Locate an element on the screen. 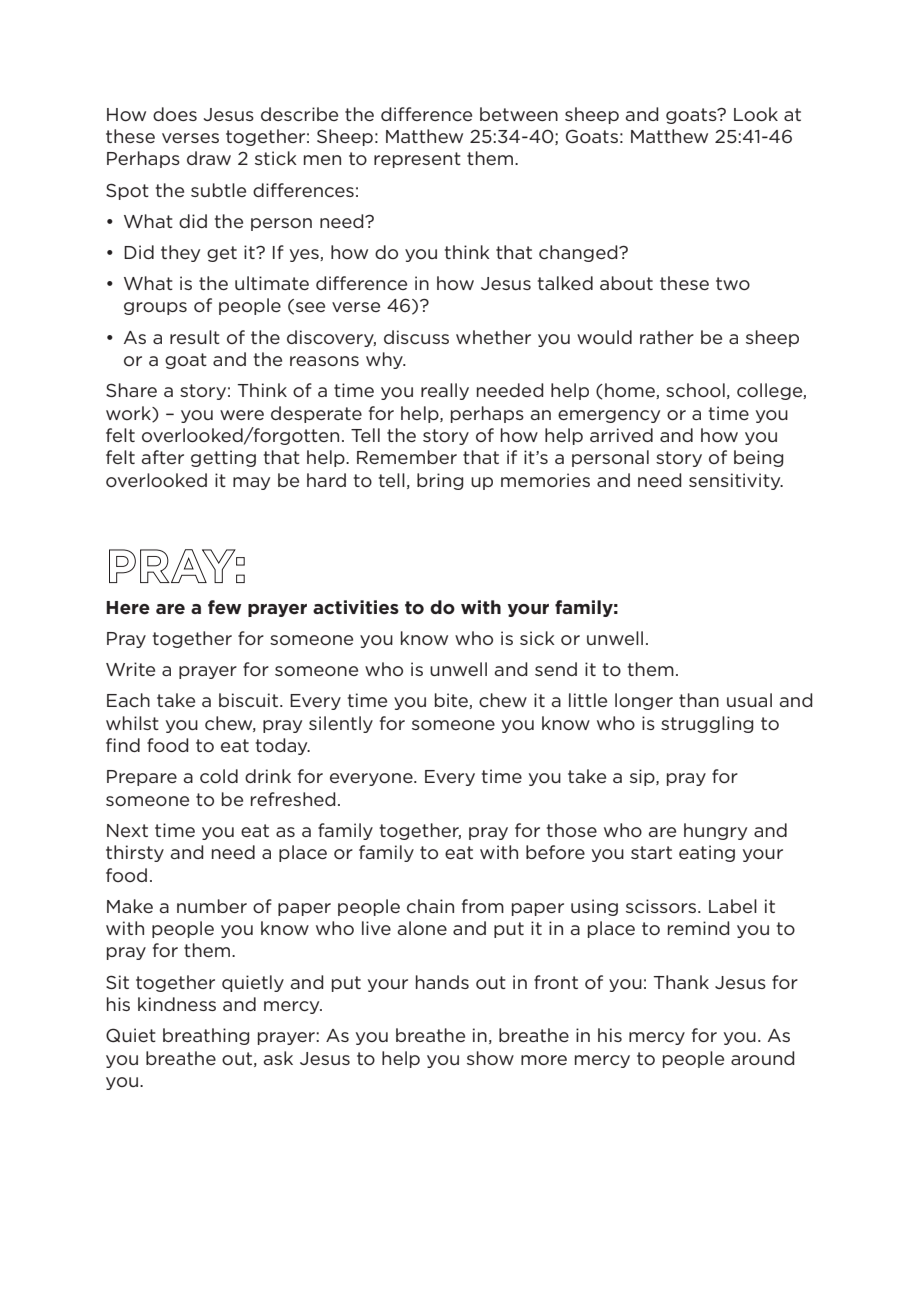 The height and width of the screenshot is (1308, 924). struggling is located at coordinates (707, 724).
